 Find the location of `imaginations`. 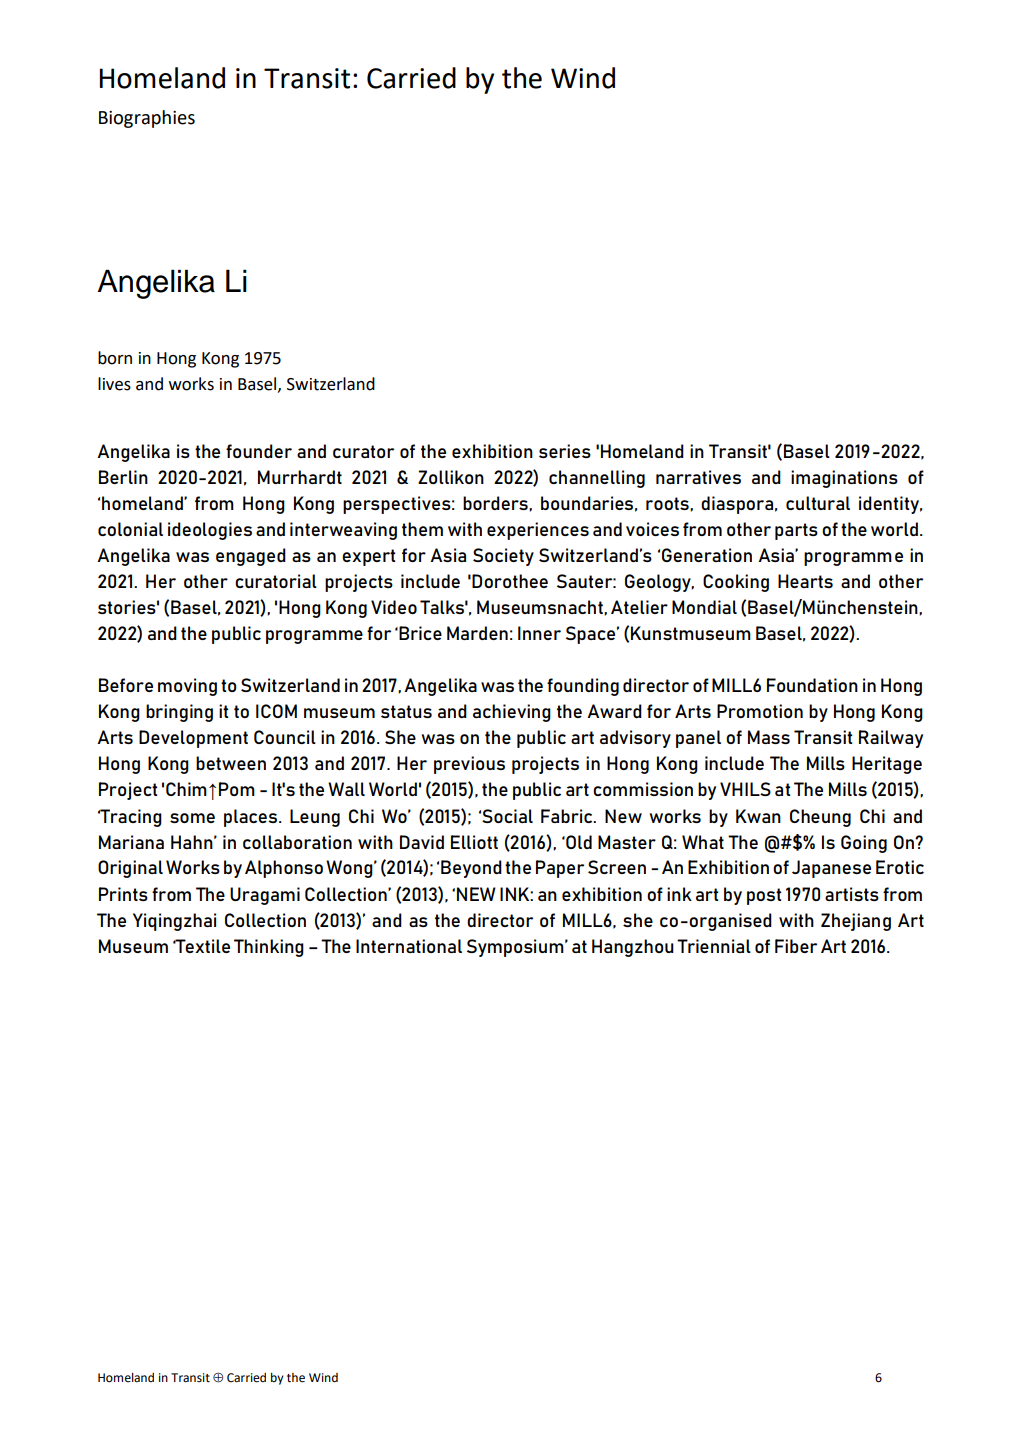

imaginations is located at coordinates (844, 479).
